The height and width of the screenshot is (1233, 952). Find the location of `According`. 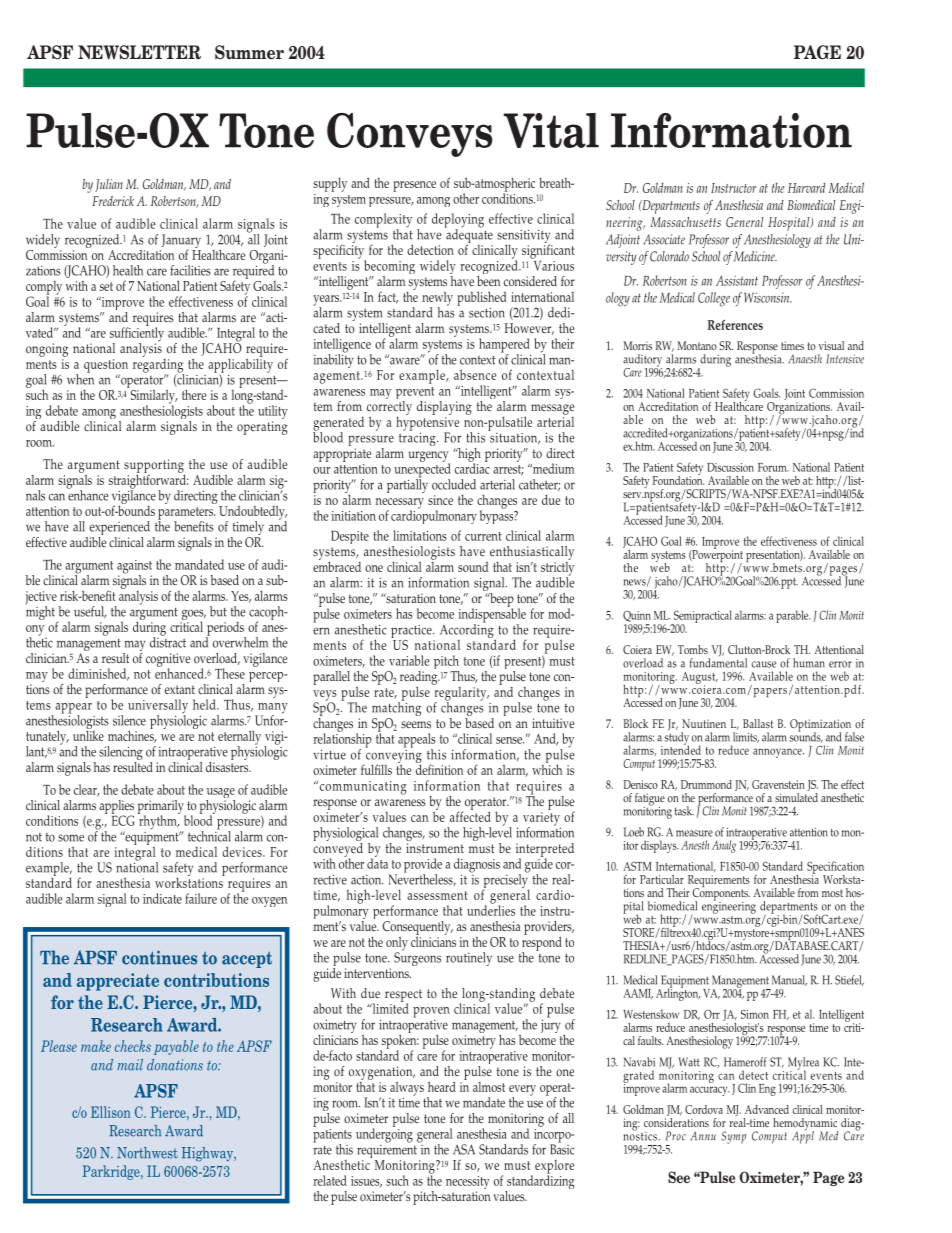

According is located at coordinates (468, 631).
